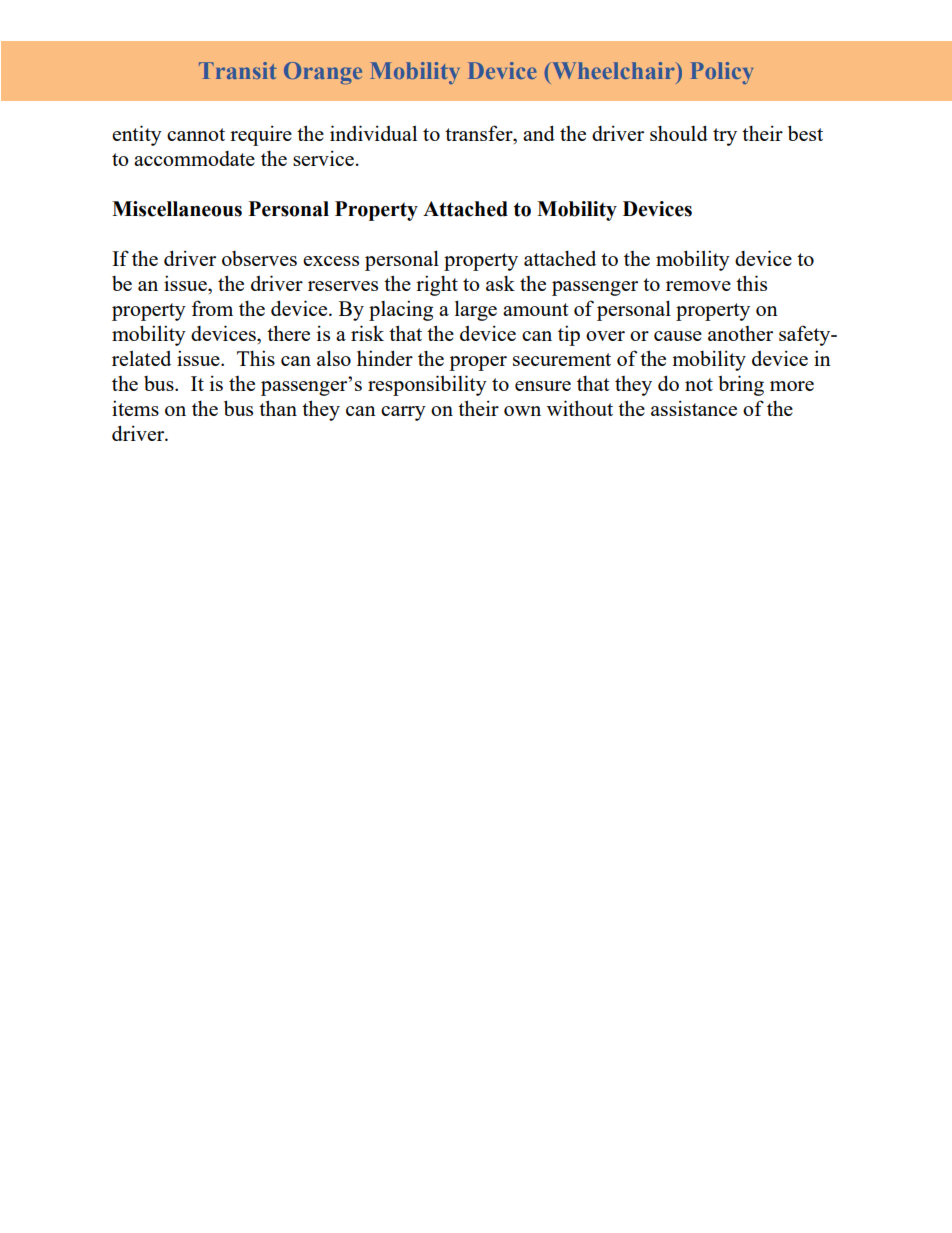 This image has width=952, height=1233. What do you see at coordinates (522, 411) in the image?
I see `own` at bounding box center [522, 411].
